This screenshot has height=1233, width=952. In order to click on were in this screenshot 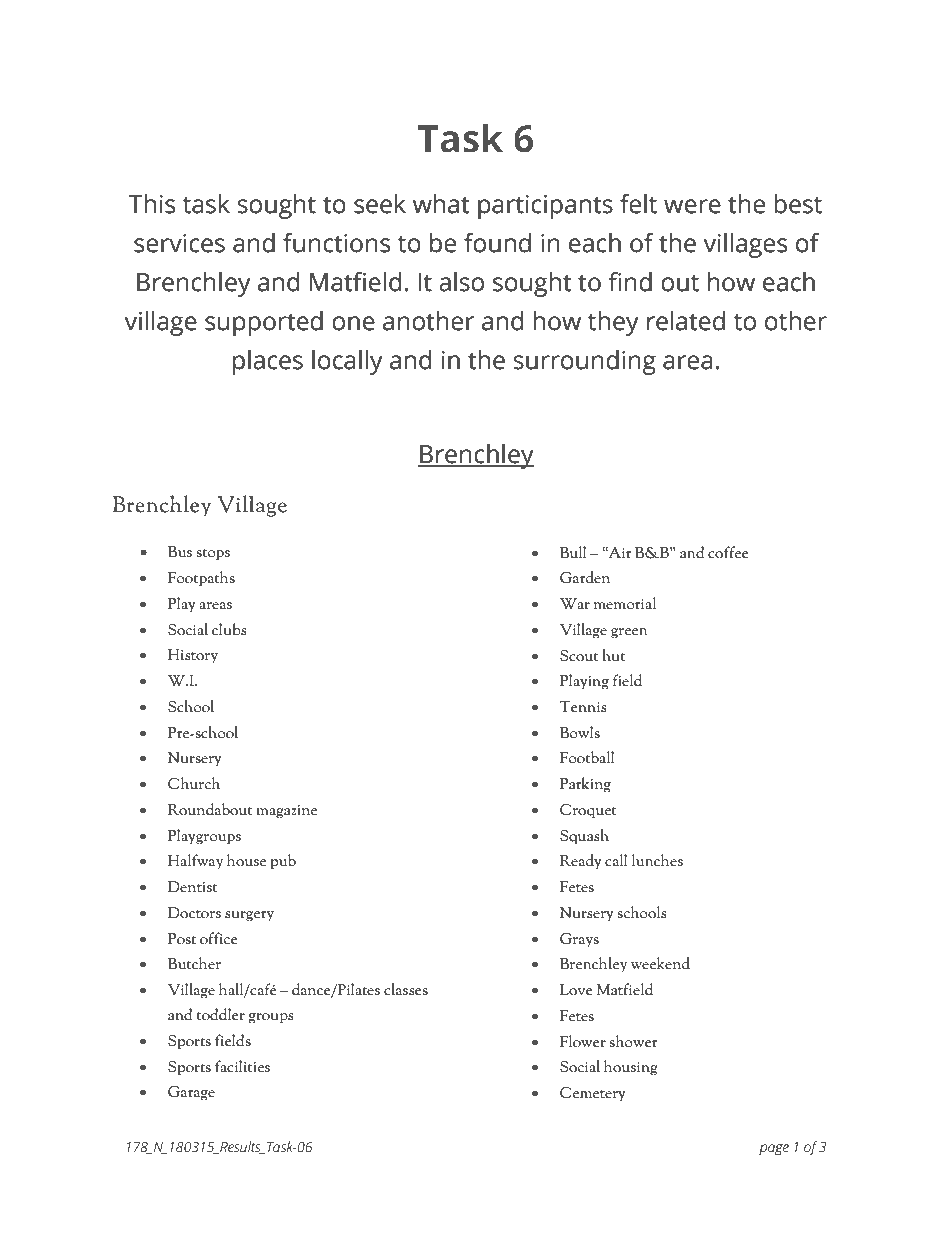, I will do `click(692, 206)`.
